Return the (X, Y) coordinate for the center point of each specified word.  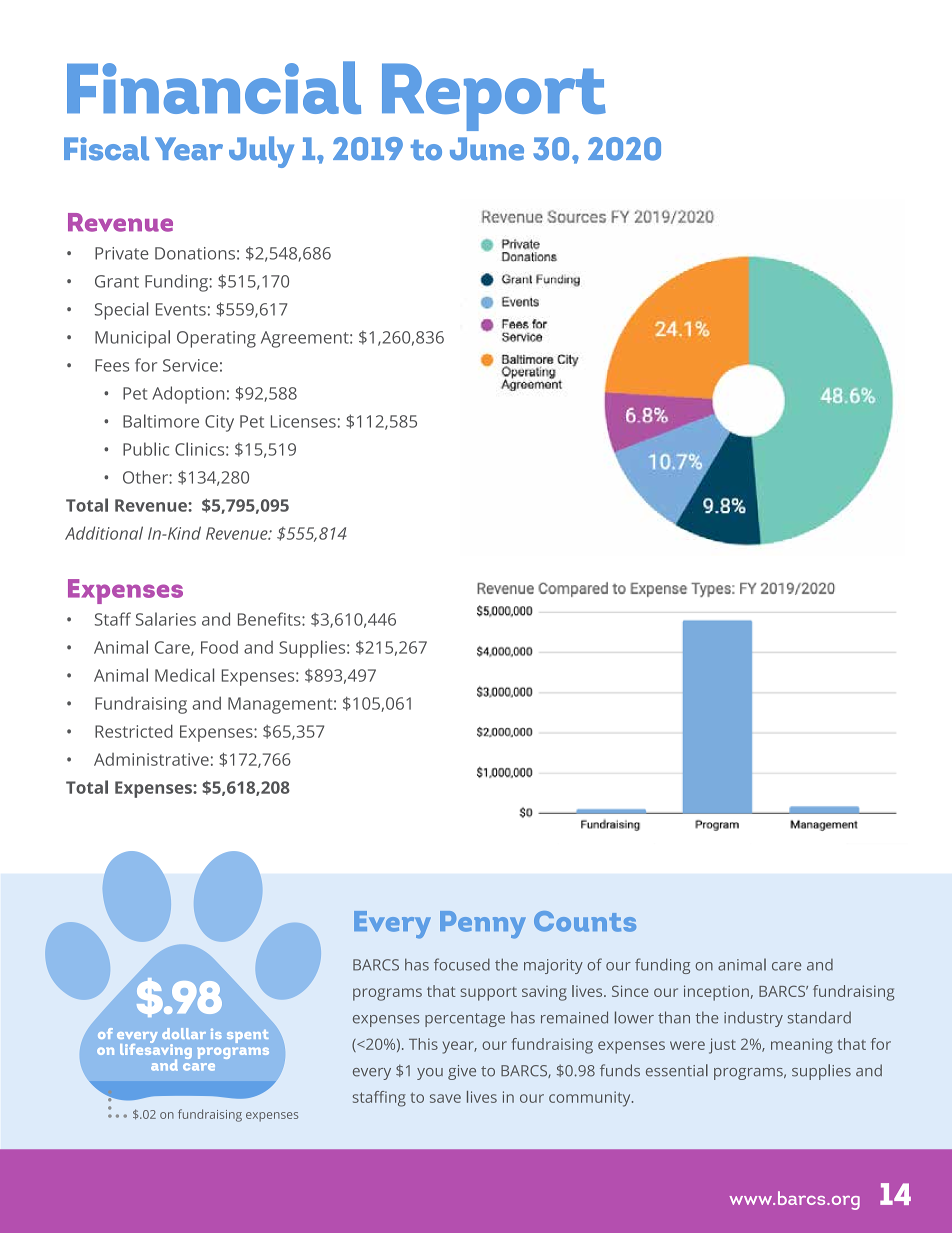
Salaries (166, 619)
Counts (585, 921)
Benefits (270, 619)
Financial (214, 87)
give (462, 1072)
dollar (184, 1033)
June (487, 149)
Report (494, 97)
